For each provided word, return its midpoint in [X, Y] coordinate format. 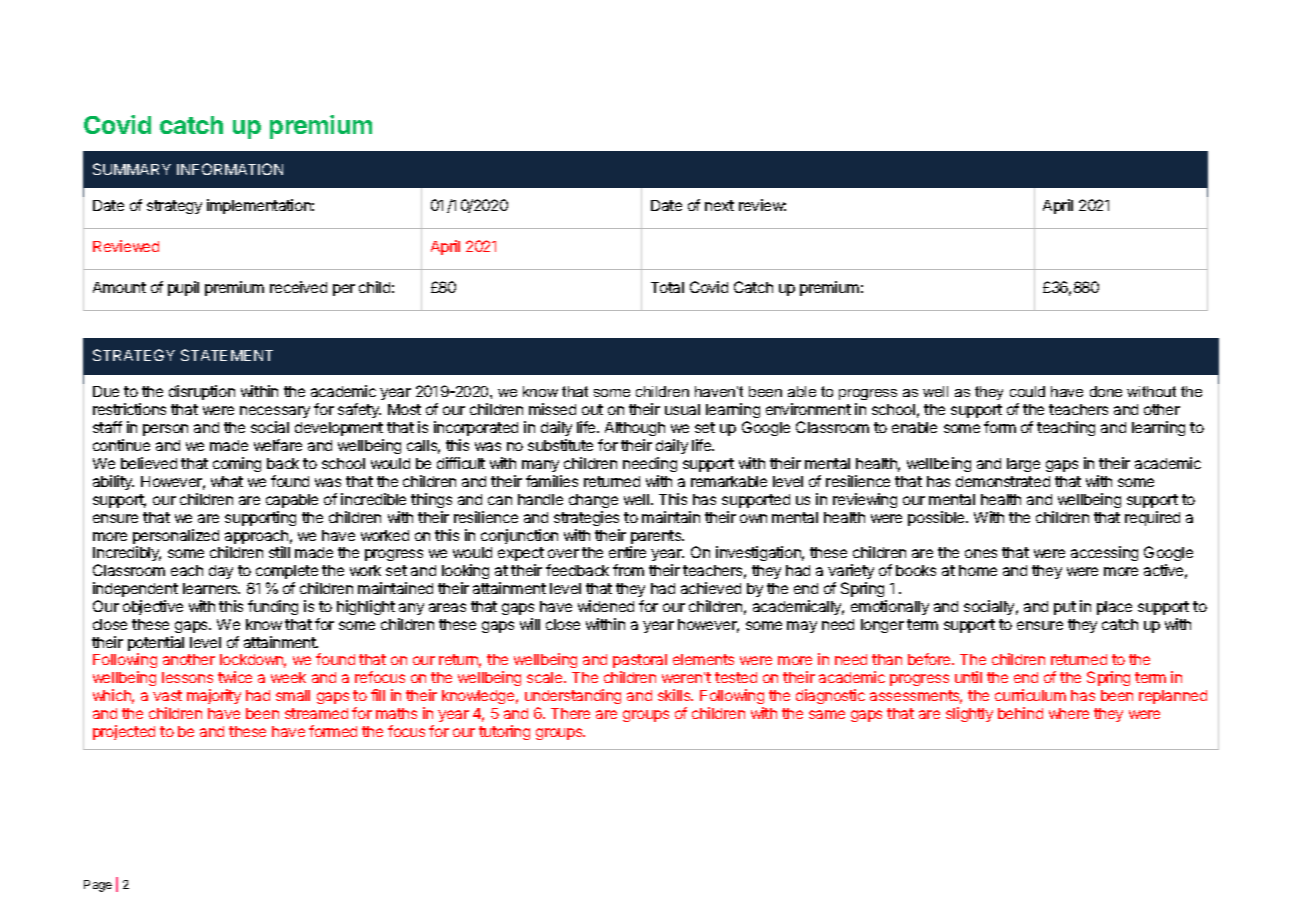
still [279, 552]
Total [667, 287]
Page [98, 886]
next [719, 205]
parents [657, 538]
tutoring [504, 732]
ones [981, 553]
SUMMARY [132, 169]
